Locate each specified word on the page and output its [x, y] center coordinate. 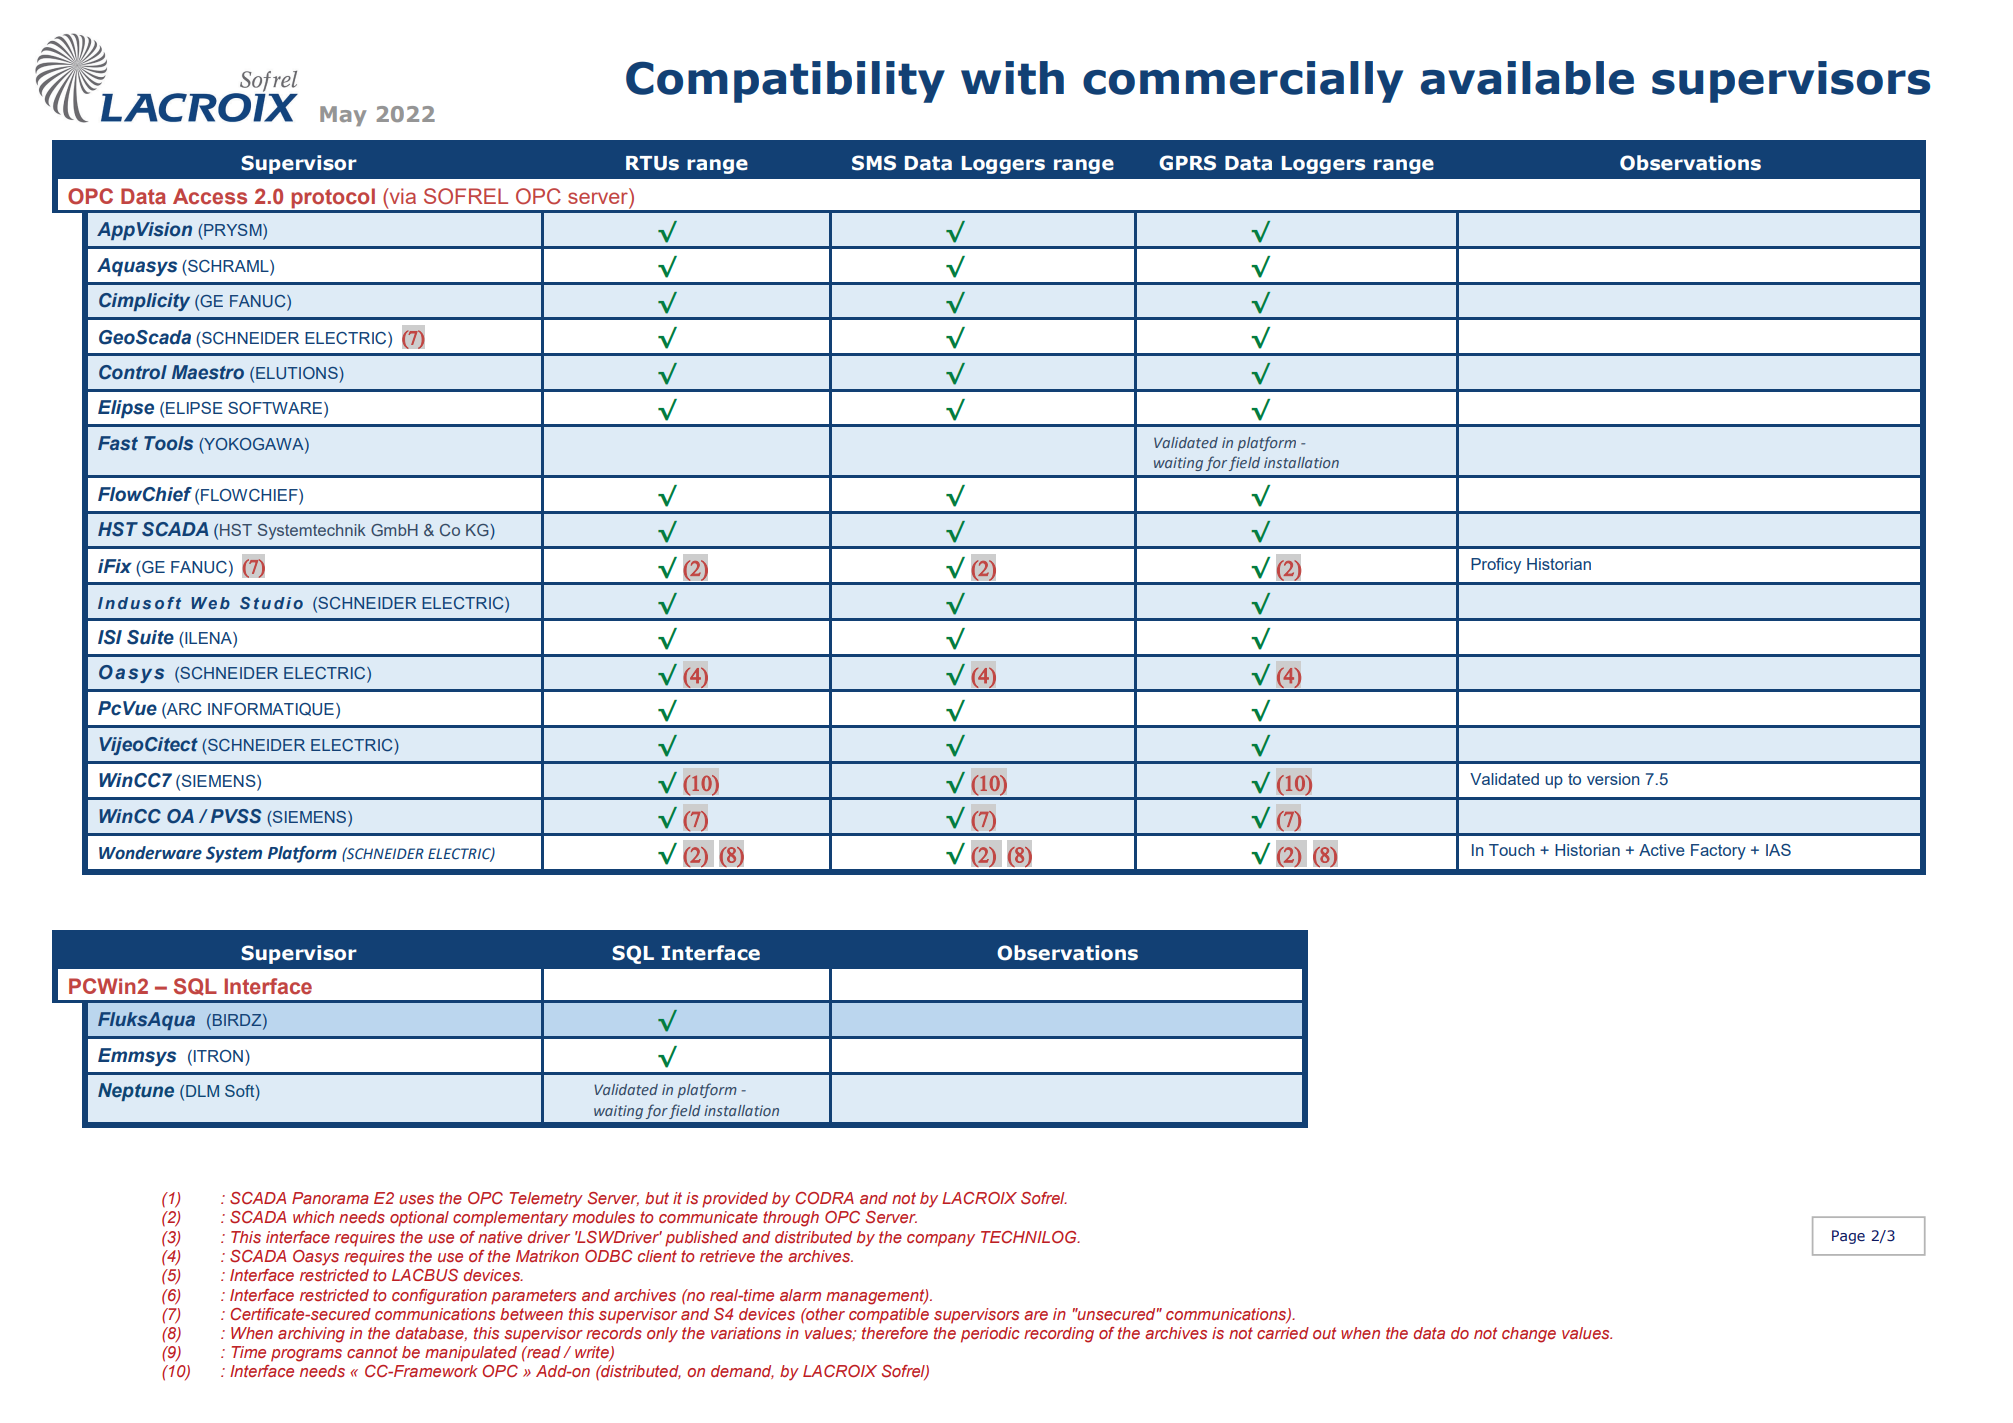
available [1527, 78]
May [343, 116]
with [1012, 78]
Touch [1512, 850]
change [1529, 1335]
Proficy [1496, 566]
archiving [311, 1335]
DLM [202, 1091]
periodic [990, 1335]
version [1613, 779]
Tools [168, 443]
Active [1662, 850]
